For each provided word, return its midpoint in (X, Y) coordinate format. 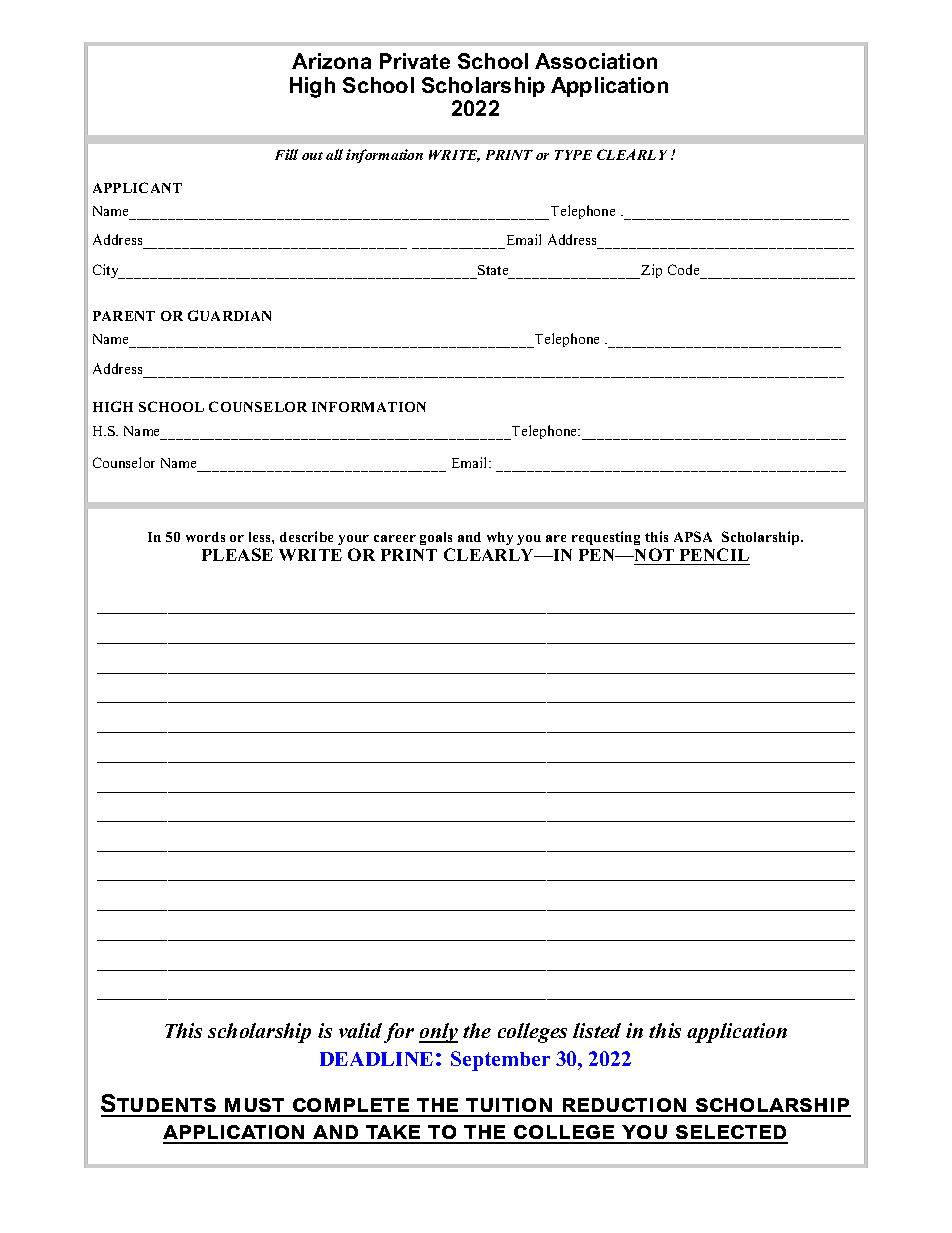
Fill (286, 154)
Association (596, 61)
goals (436, 540)
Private (415, 61)
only (438, 1033)
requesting (606, 538)
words (205, 537)
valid (360, 1030)
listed (597, 1030)
